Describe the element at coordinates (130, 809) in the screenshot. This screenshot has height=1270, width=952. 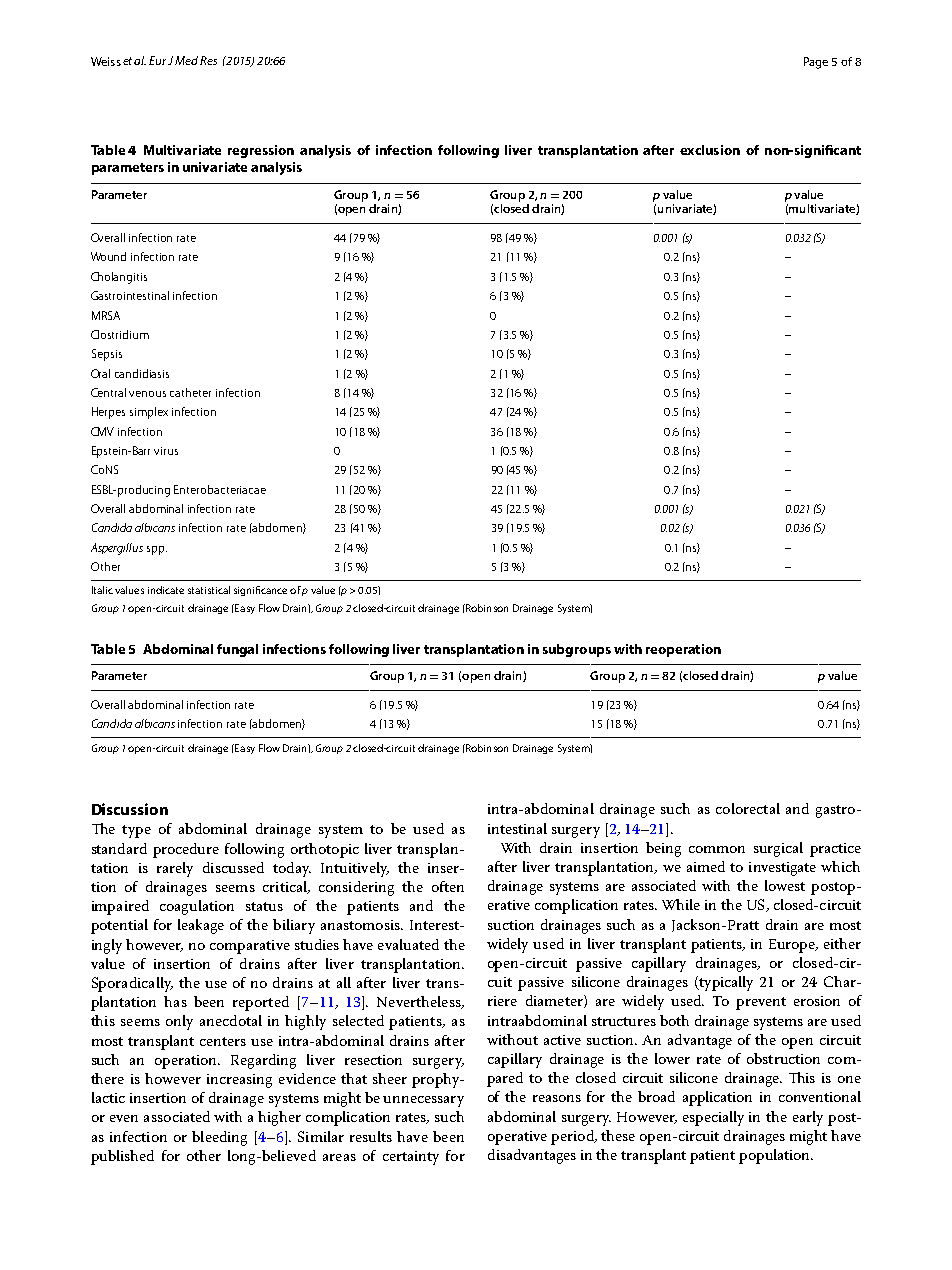
I see `Discussion` at that location.
